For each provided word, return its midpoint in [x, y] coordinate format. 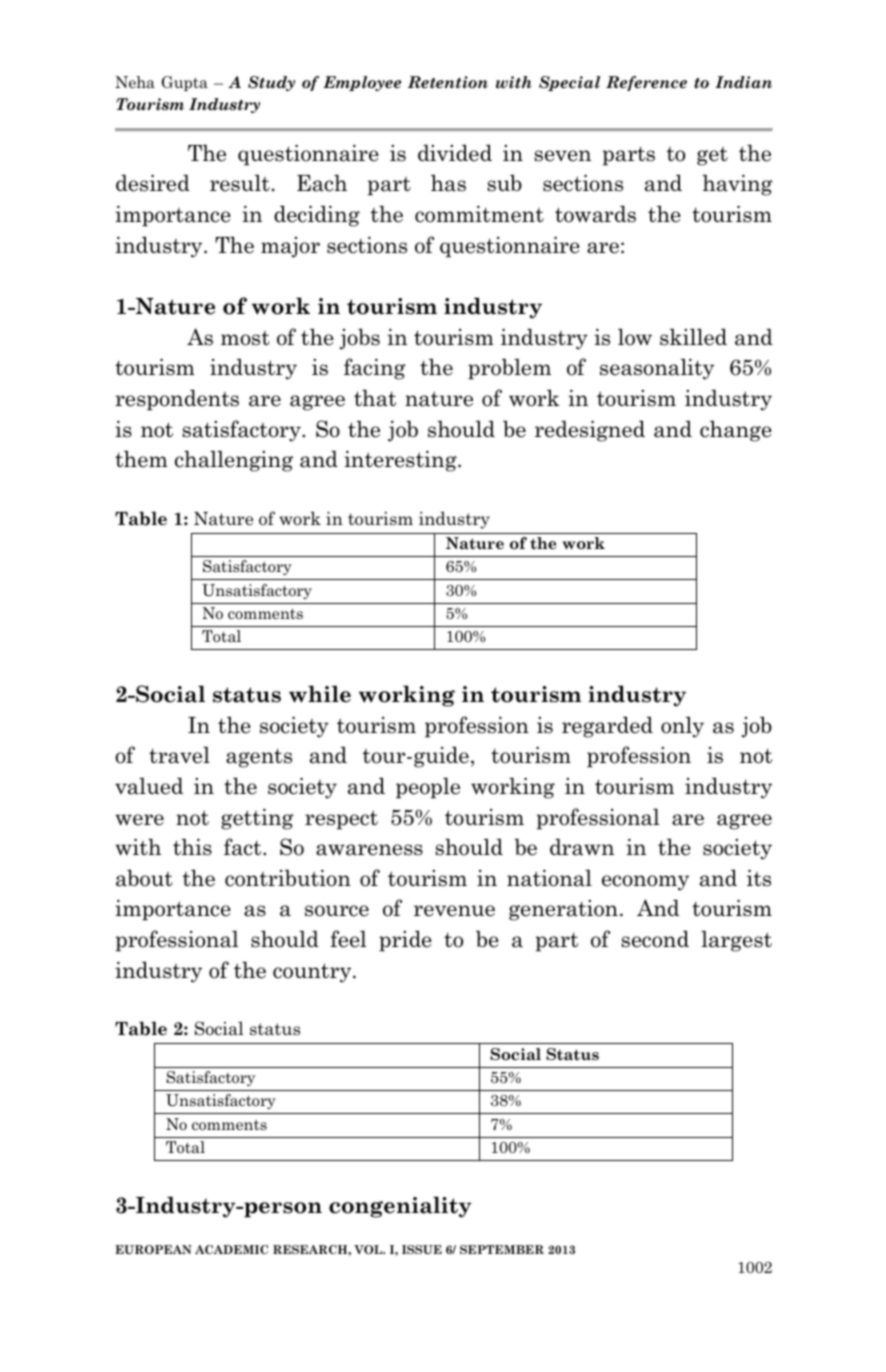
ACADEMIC [231, 1249]
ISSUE [422, 1249]
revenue [454, 911]
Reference [646, 83]
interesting [401, 461]
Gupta [185, 83]
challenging [234, 461]
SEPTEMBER [502, 1249]
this [192, 847]
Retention [448, 82]
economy [645, 883]
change [736, 431]
